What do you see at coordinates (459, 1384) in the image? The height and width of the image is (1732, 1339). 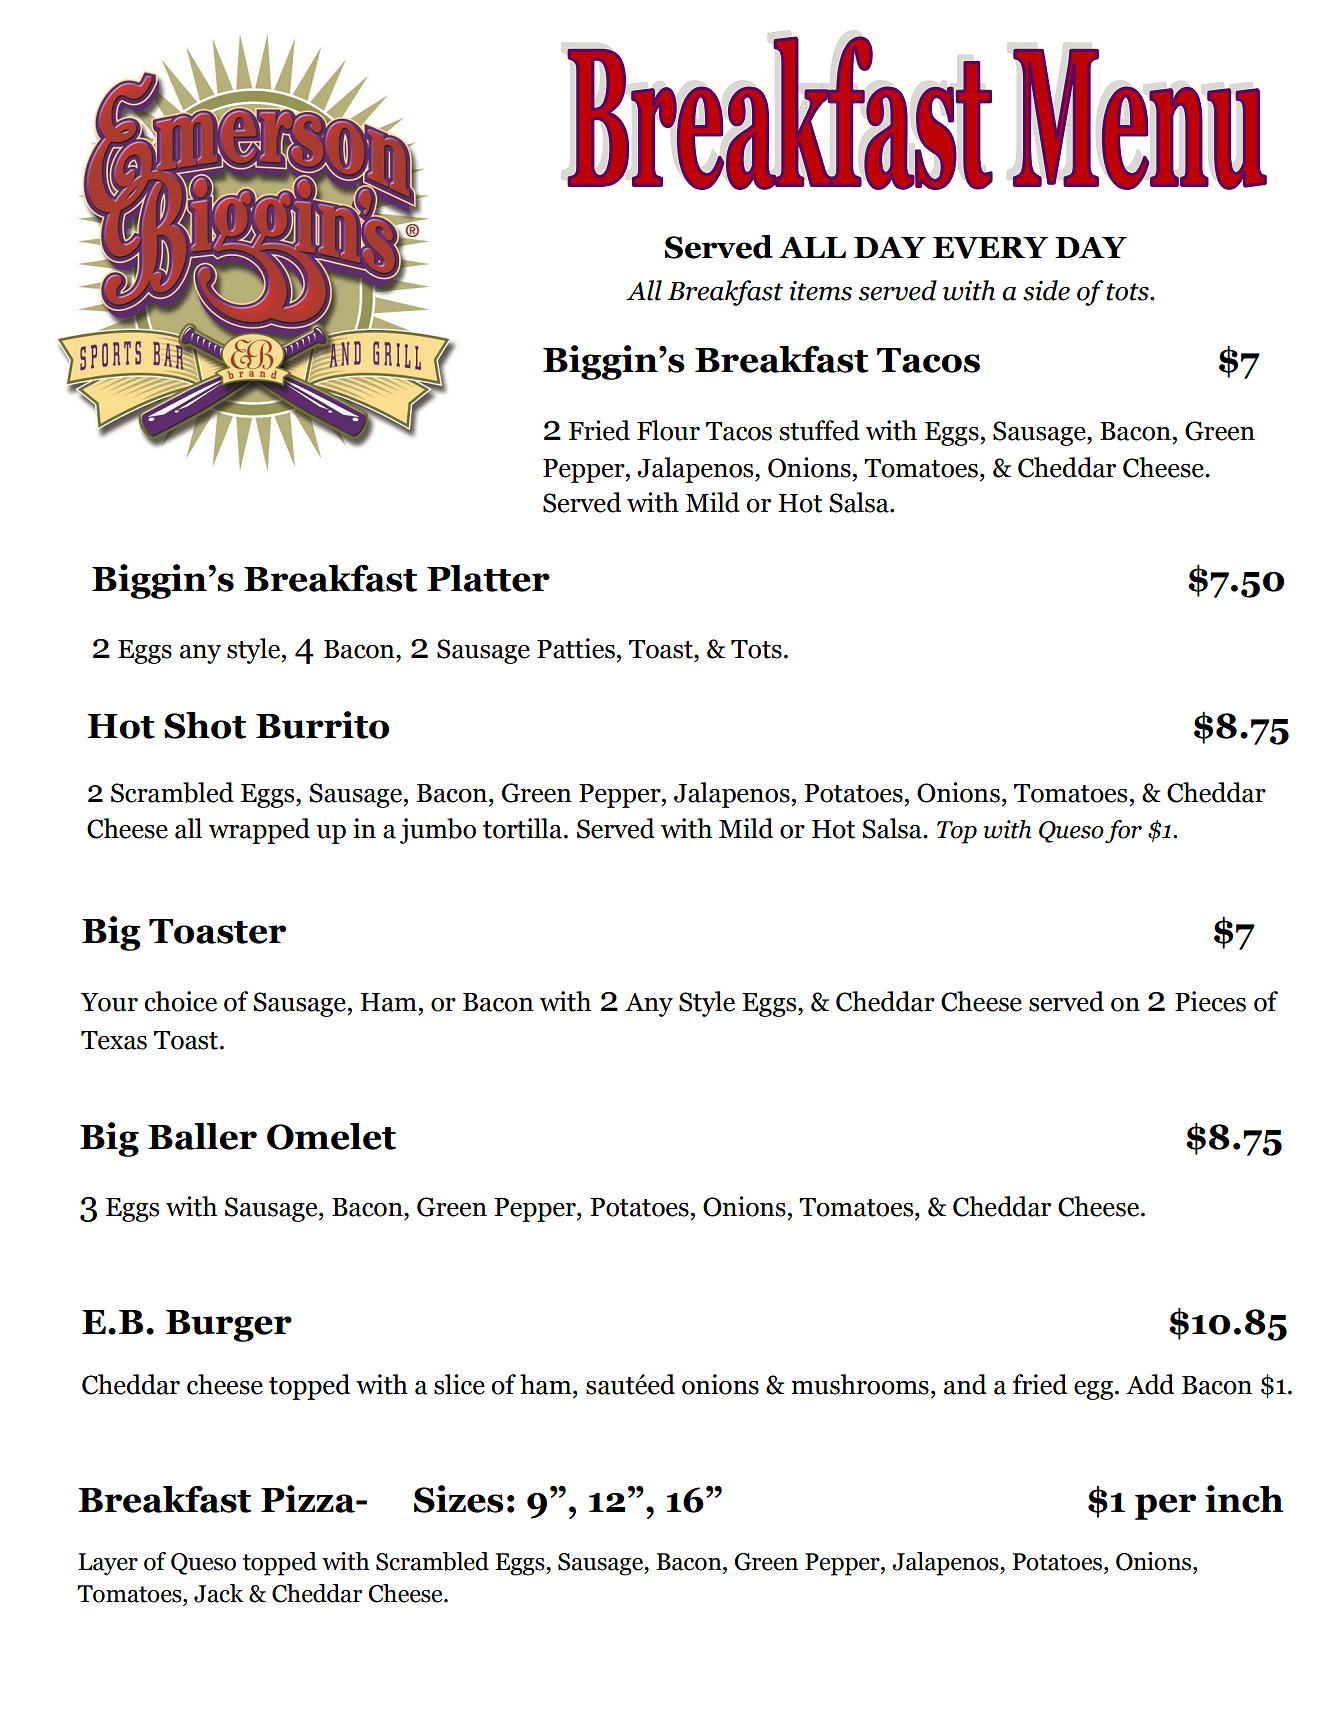 I see `slice` at bounding box center [459, 1384].
